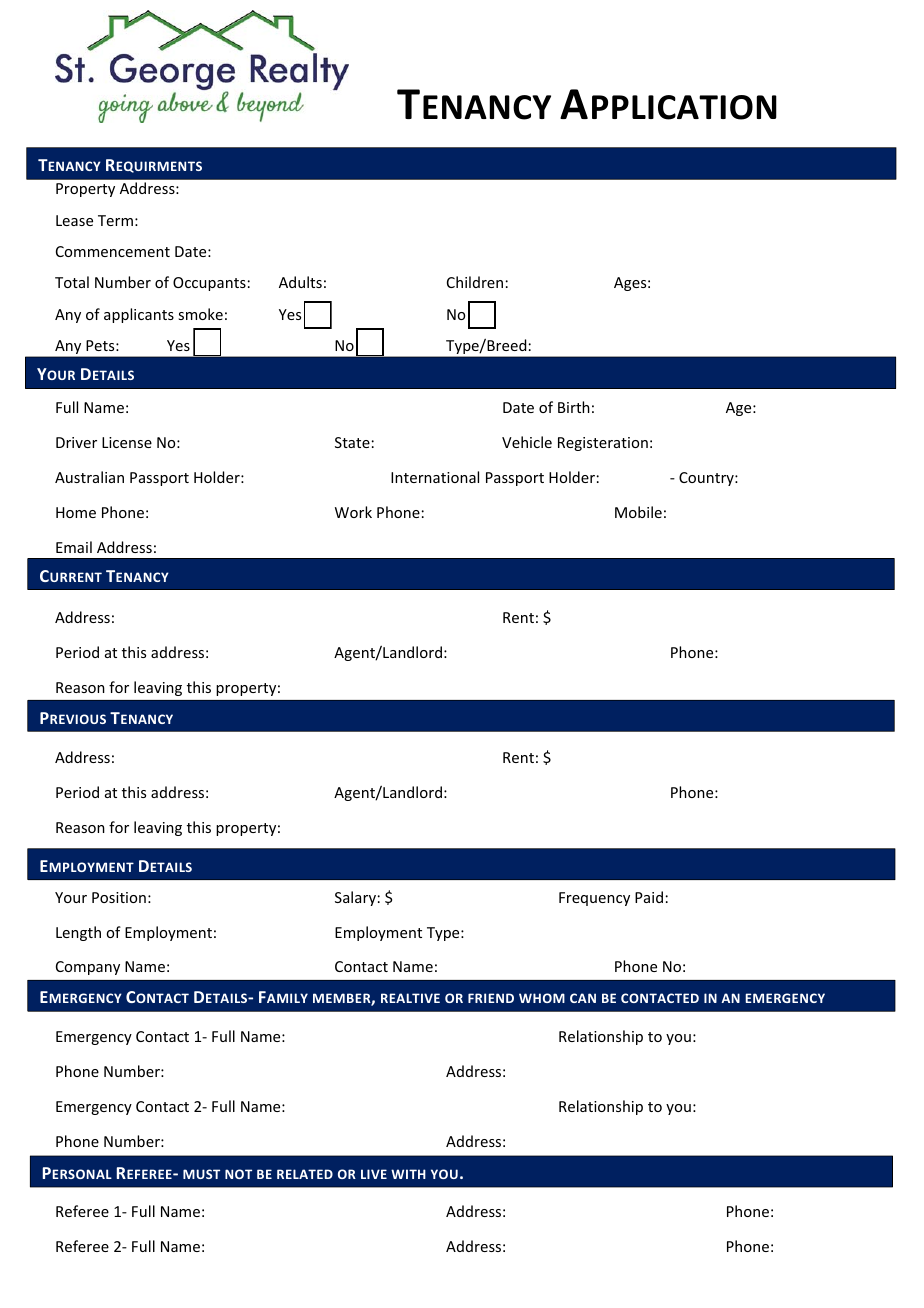 This screenshot has height=1308, width=924. I want to click on Adults, so click(300, 282).
